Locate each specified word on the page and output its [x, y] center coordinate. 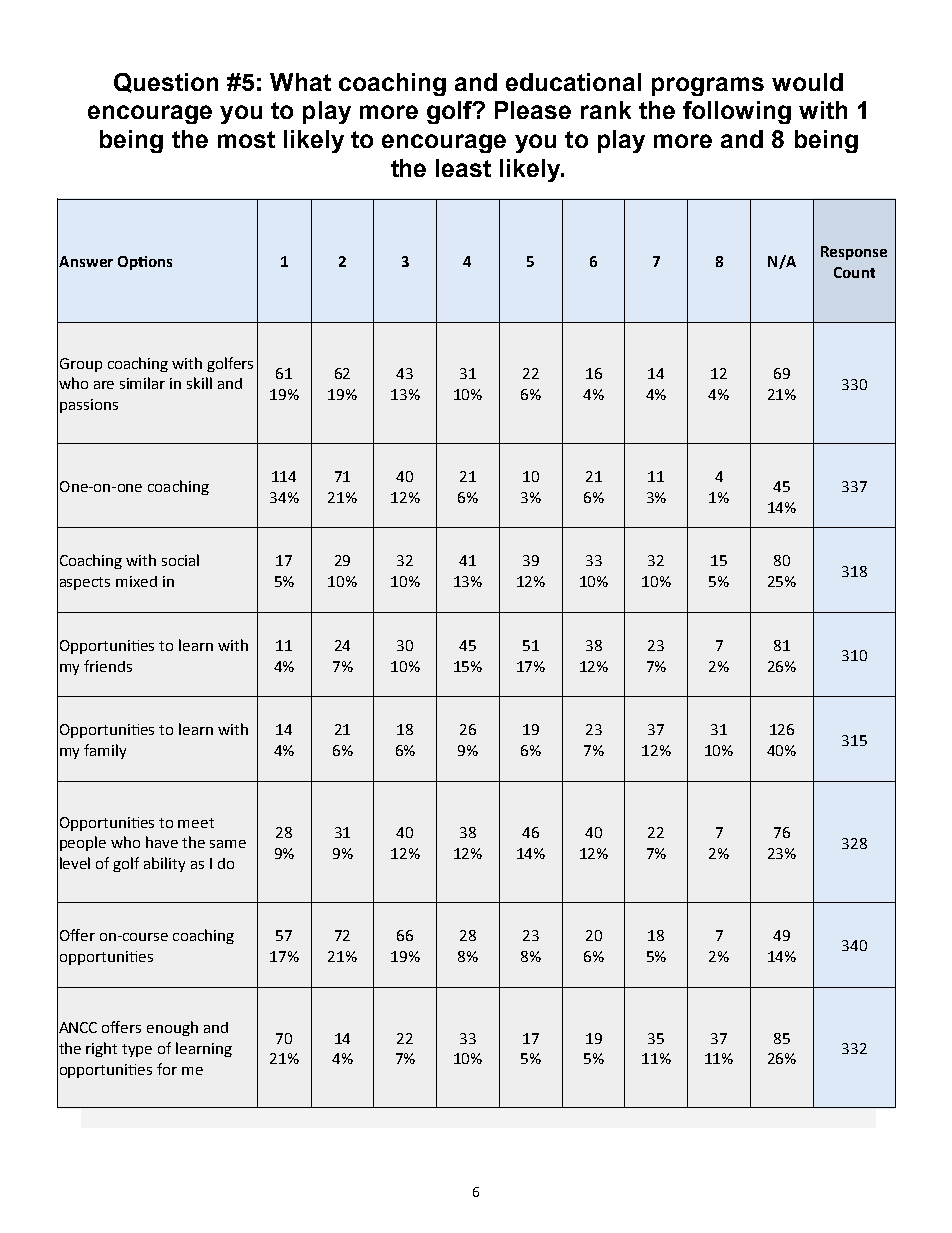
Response [854, 253]
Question [166, 83]
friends [108, 666]
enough [172, 1028]
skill [199, 383]
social [180, 560]
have [162, 842]
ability [164, 864]
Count [854, 272]
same [228, 844]
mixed [136, 581]
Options [145, 263]
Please [533, 110]
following [737, 112]
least [463, 168]
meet [196, 823]
